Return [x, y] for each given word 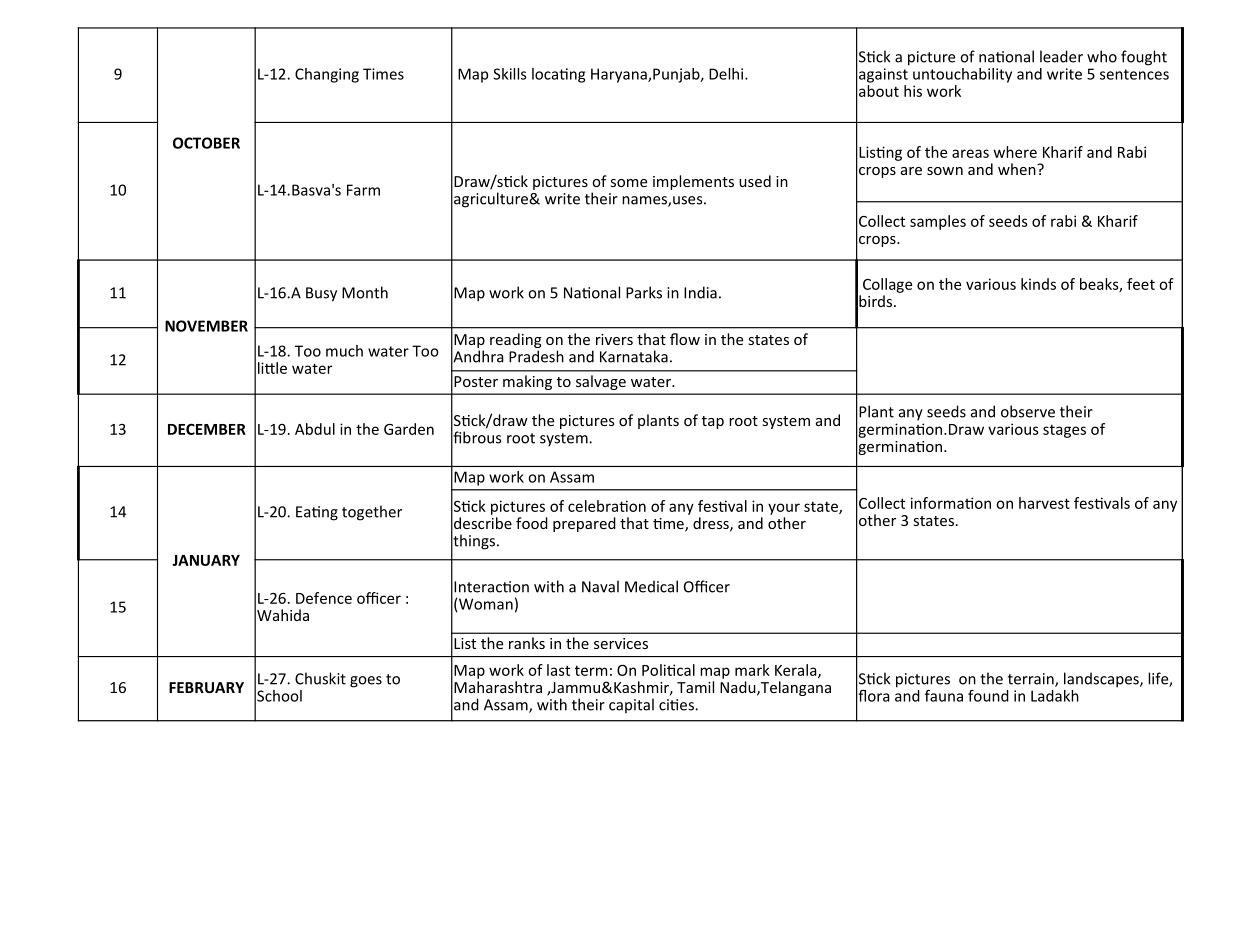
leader [1061, 56]
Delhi [727, 74]
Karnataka [634, 356]
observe [1028, 411]
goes [366, 682]
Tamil [695, 687]
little [272, 368]
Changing [327, 75]
